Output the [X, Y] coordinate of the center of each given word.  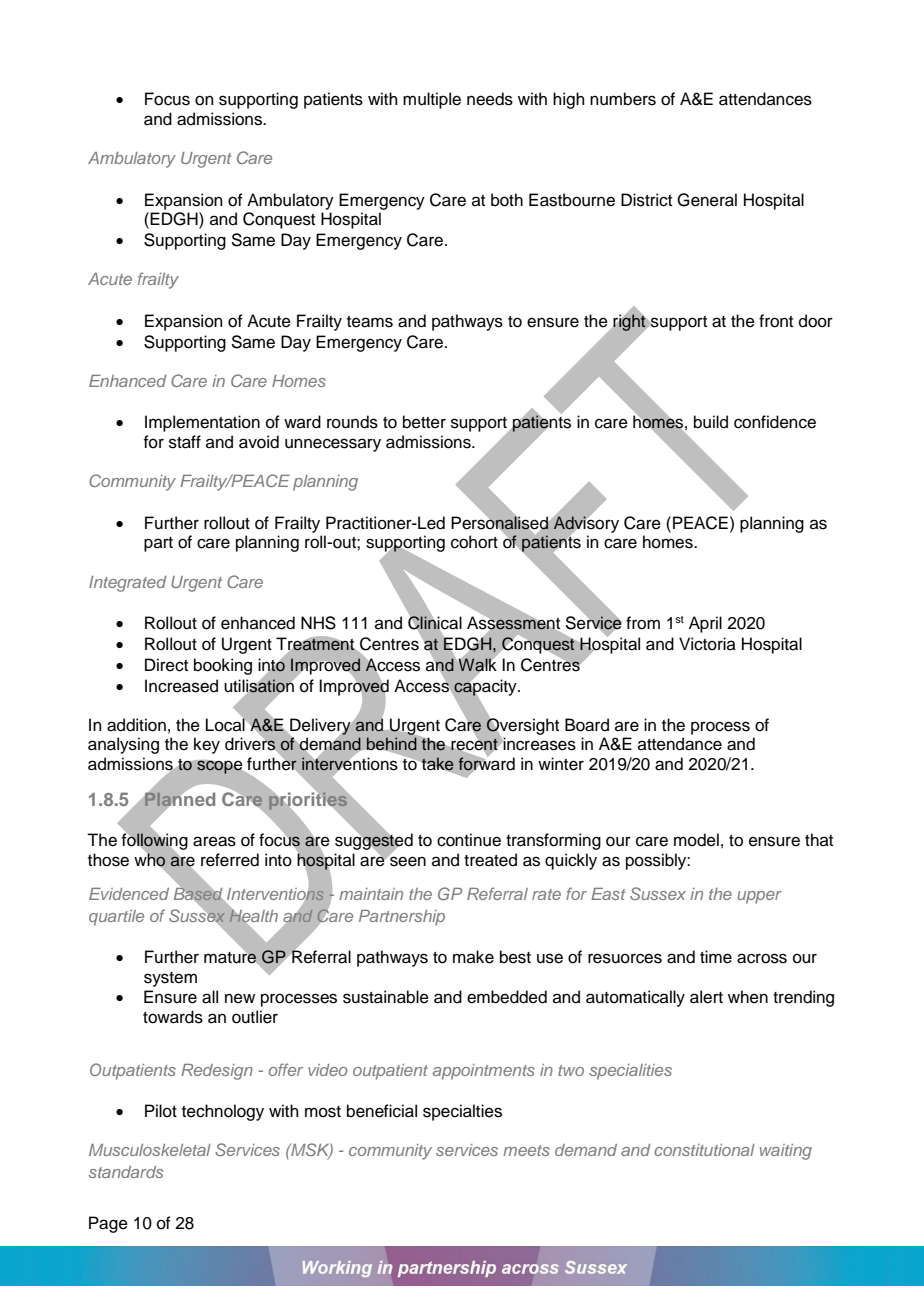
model [696, 840]
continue [469, 840]
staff [185, 442]
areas [214, 841]
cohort [474, 542]
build [711, 422]
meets [526, 1150]
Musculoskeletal [150, 1150]
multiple [432, 100]
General [707, 200]
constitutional [704, 1150]
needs [490, 99]
